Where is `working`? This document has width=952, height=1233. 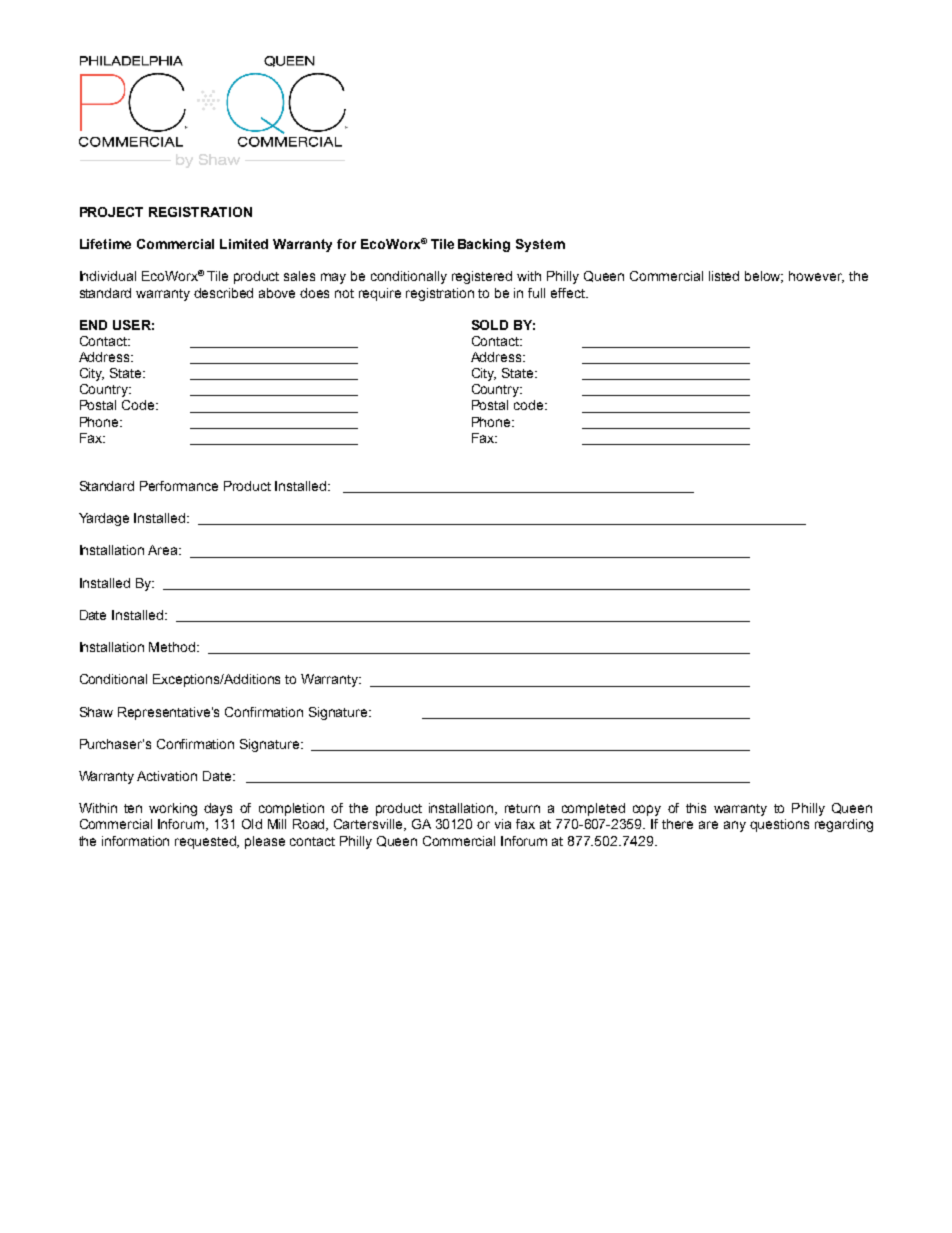 working is located at coordinates (173, 809).
